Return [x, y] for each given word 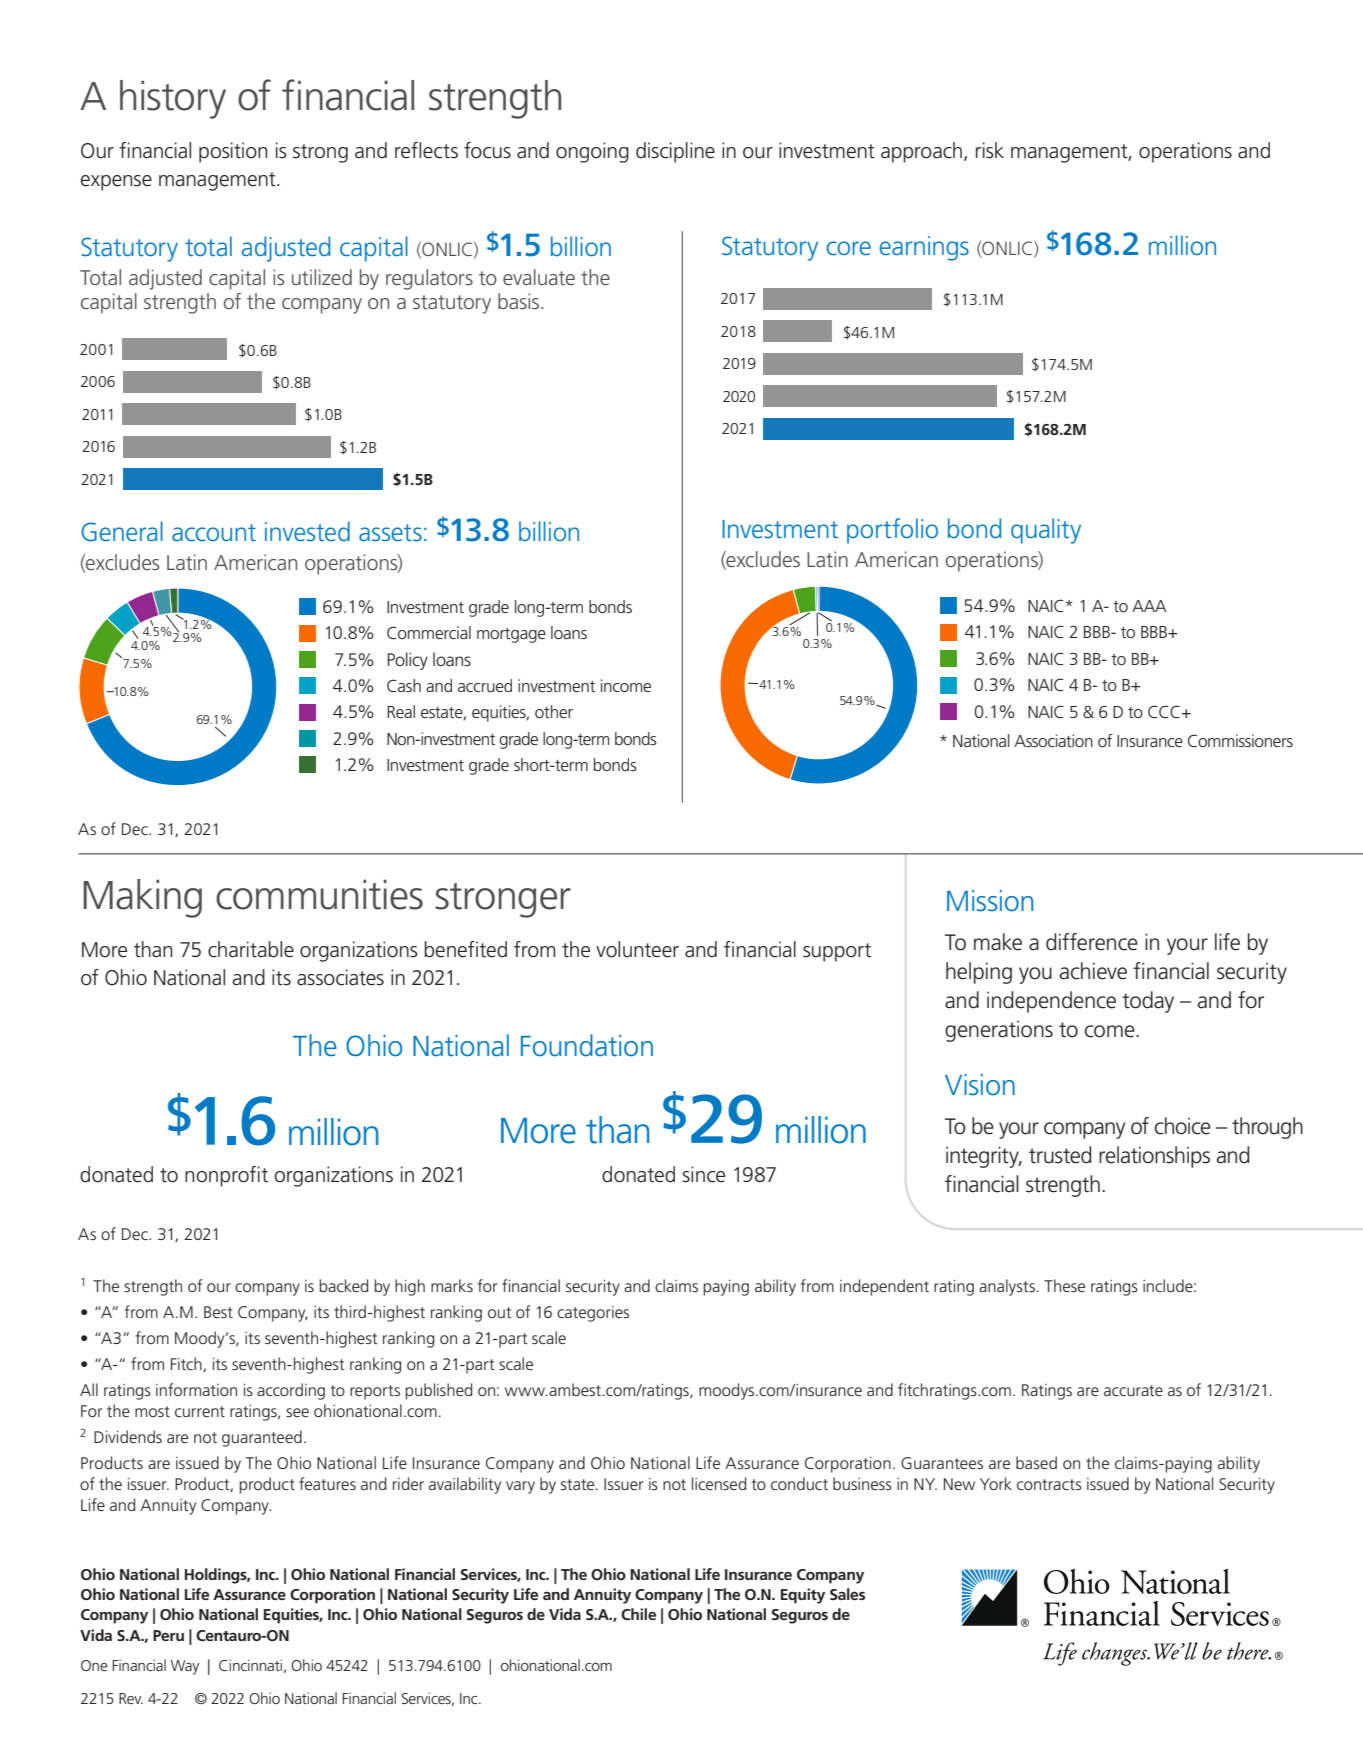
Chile [638, 1614]
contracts [1049, 1484]
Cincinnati [250, 1665]
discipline [675, 152]
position [233, 152]
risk [990, 150]
